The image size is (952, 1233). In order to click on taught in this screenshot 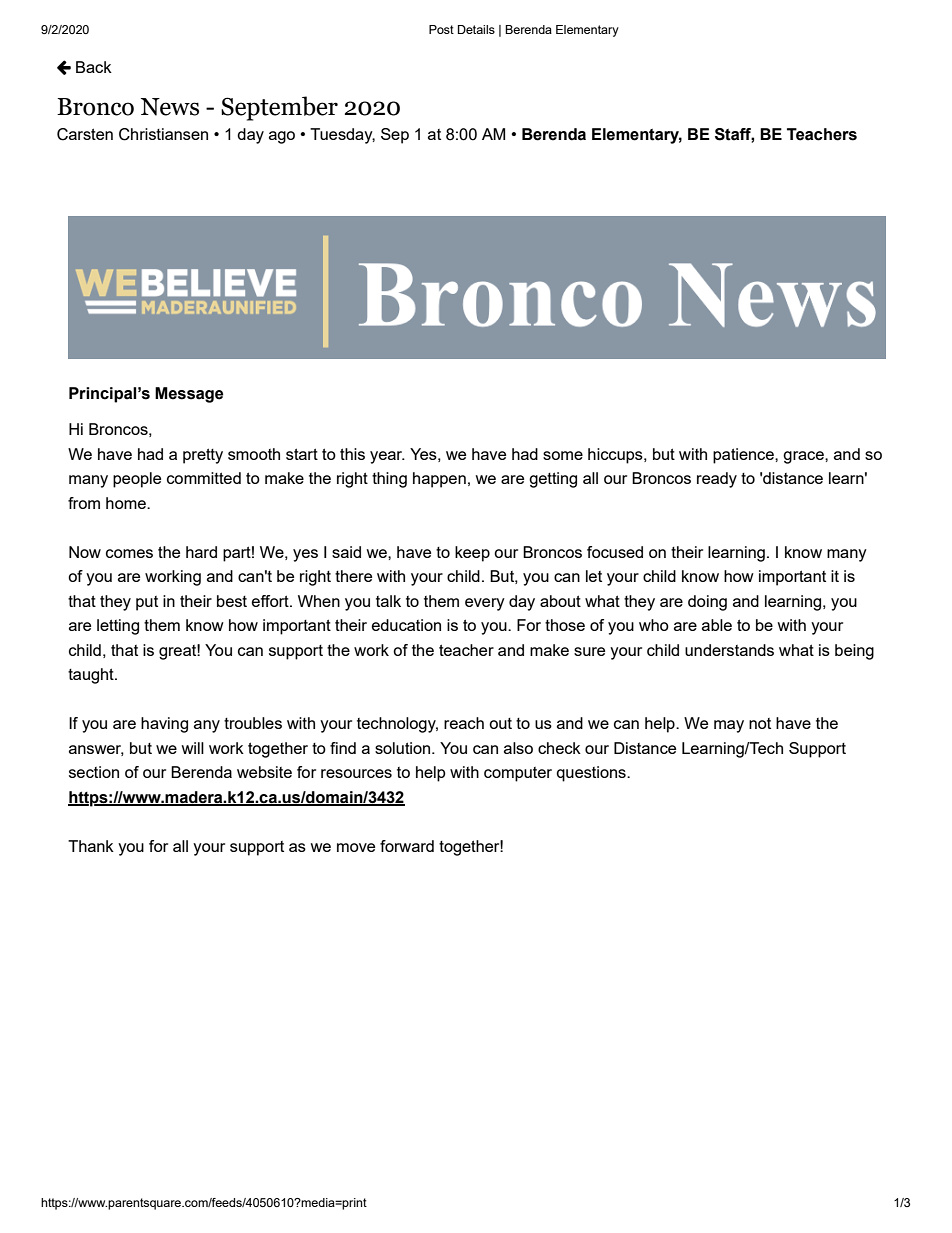, I will do `click(92, 676)`.
